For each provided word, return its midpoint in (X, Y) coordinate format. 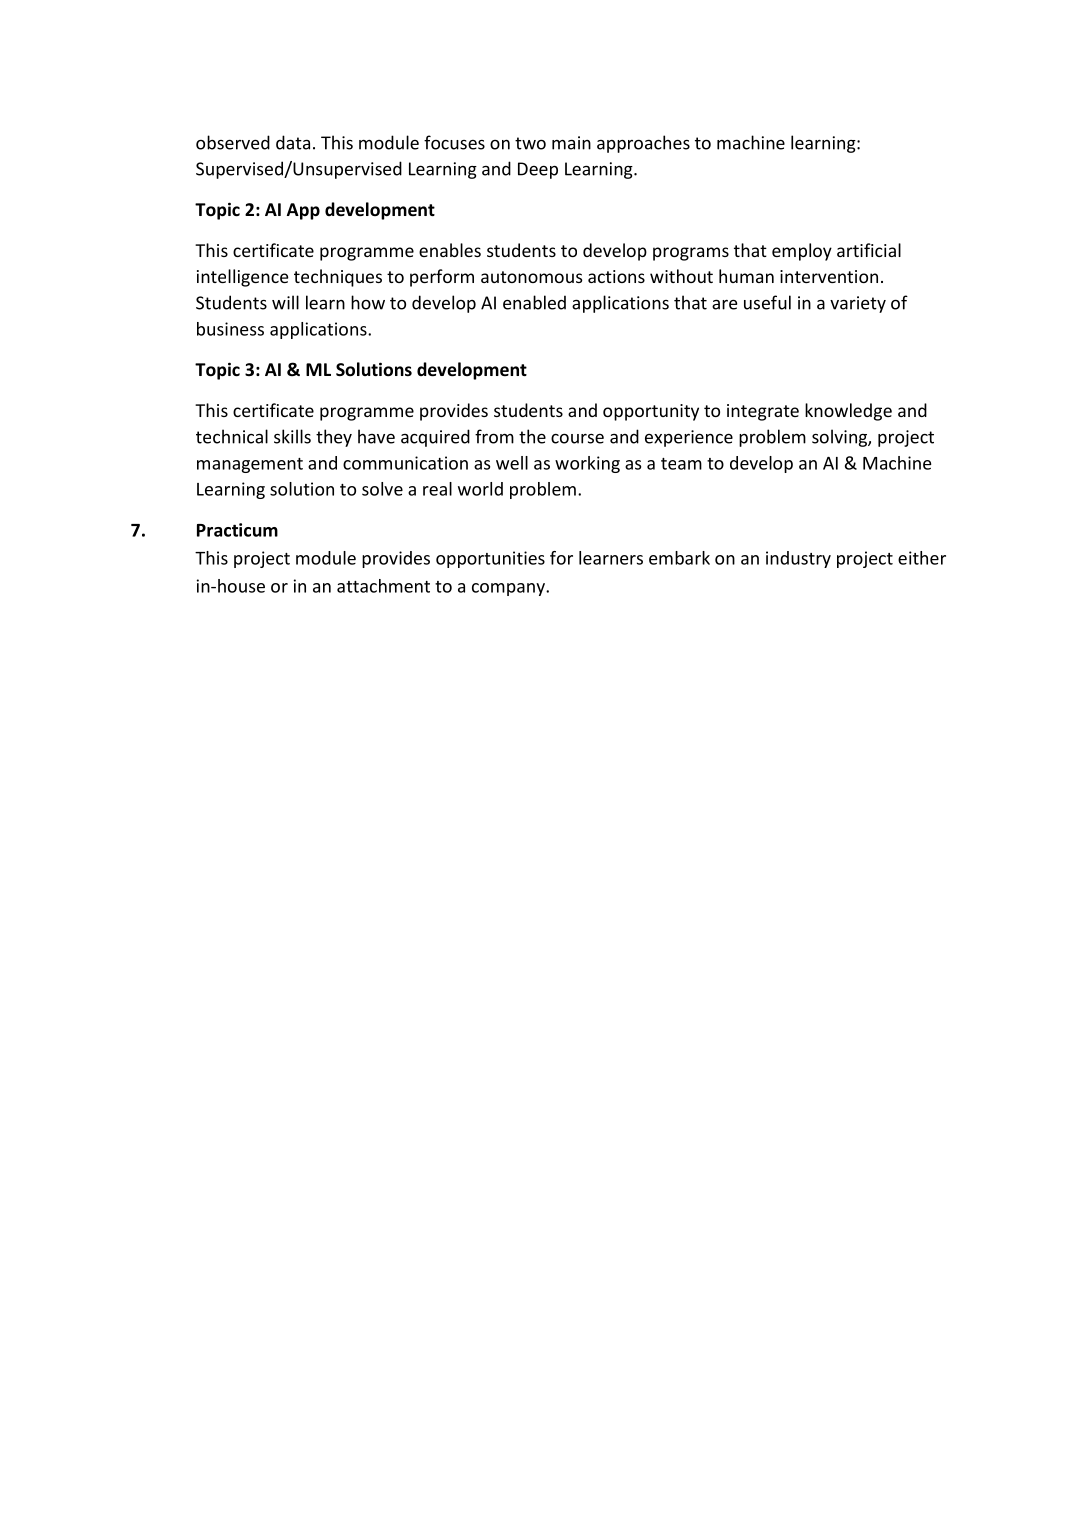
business (230, 329)
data (293, 142)
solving (840, 438)
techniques (338, 278)
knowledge (848, 412)
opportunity (651, 412)
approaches (643, 144)
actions (616, 276)
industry (798, 559)
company (509, 589)
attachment (383, 586)
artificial (869, 250)
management (250, 465)
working (587, 464)
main (571, 143)
